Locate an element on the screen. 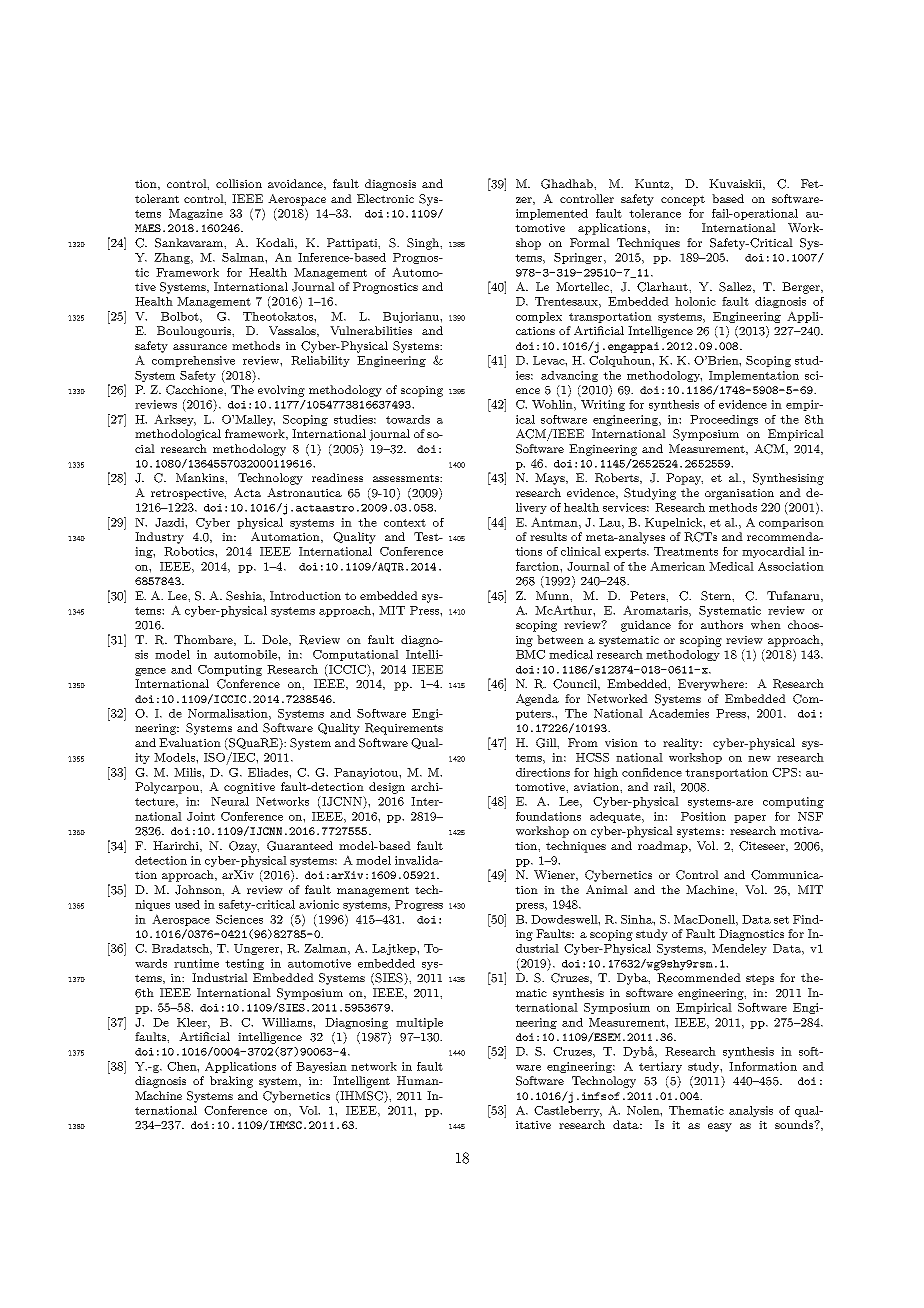 The height and width of the screenshot is (1308, 924). concept is located at coordinates (683, 200).
